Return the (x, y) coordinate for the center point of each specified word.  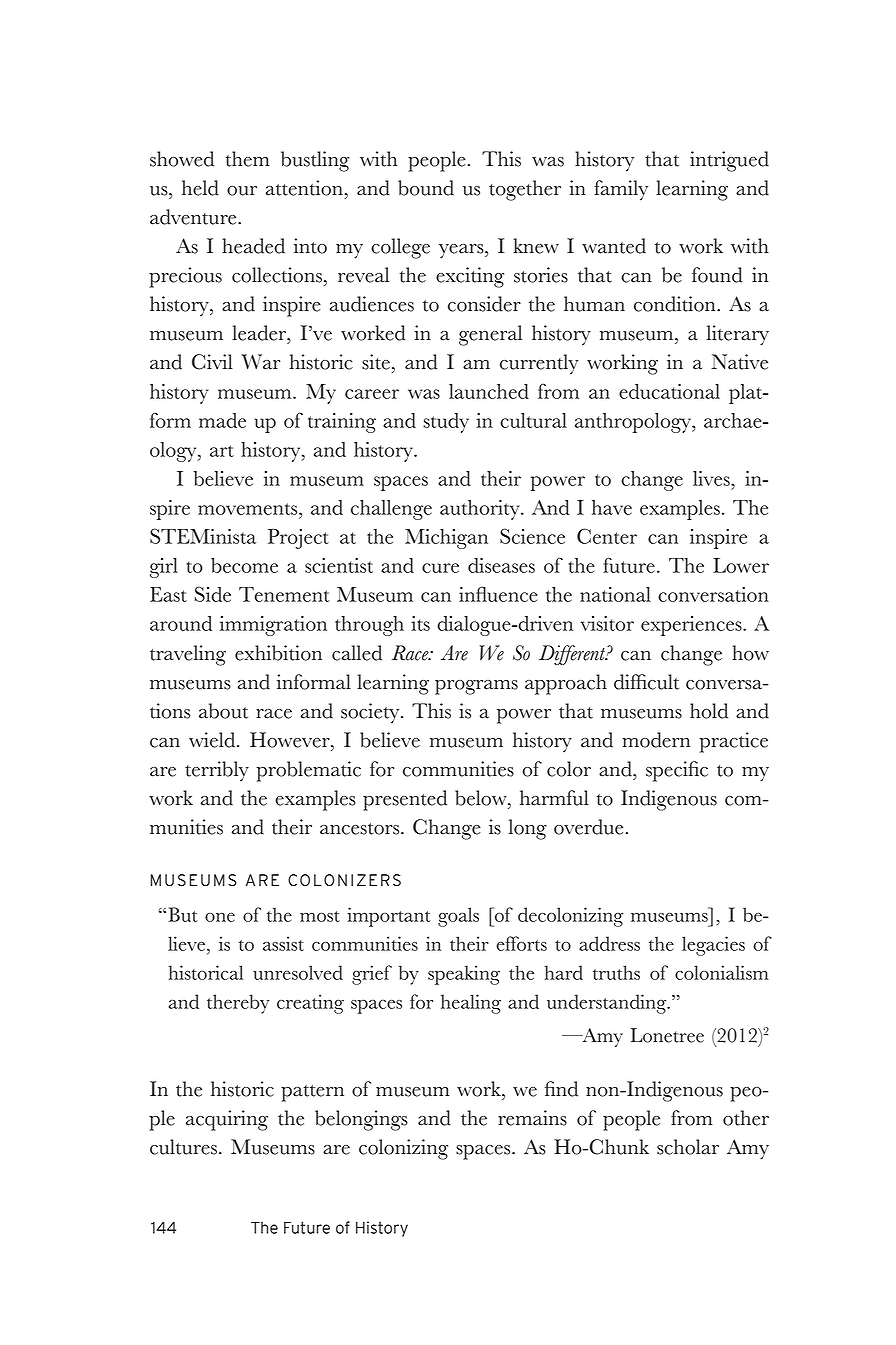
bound (426, 188)
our (242, 191)
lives (712, 478)
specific (677, 771)
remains (532, 1118)
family (621, 190)
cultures (183, 1147)
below (482, 798)
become (244, 565)
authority (481, 510)
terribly (217, 771)
